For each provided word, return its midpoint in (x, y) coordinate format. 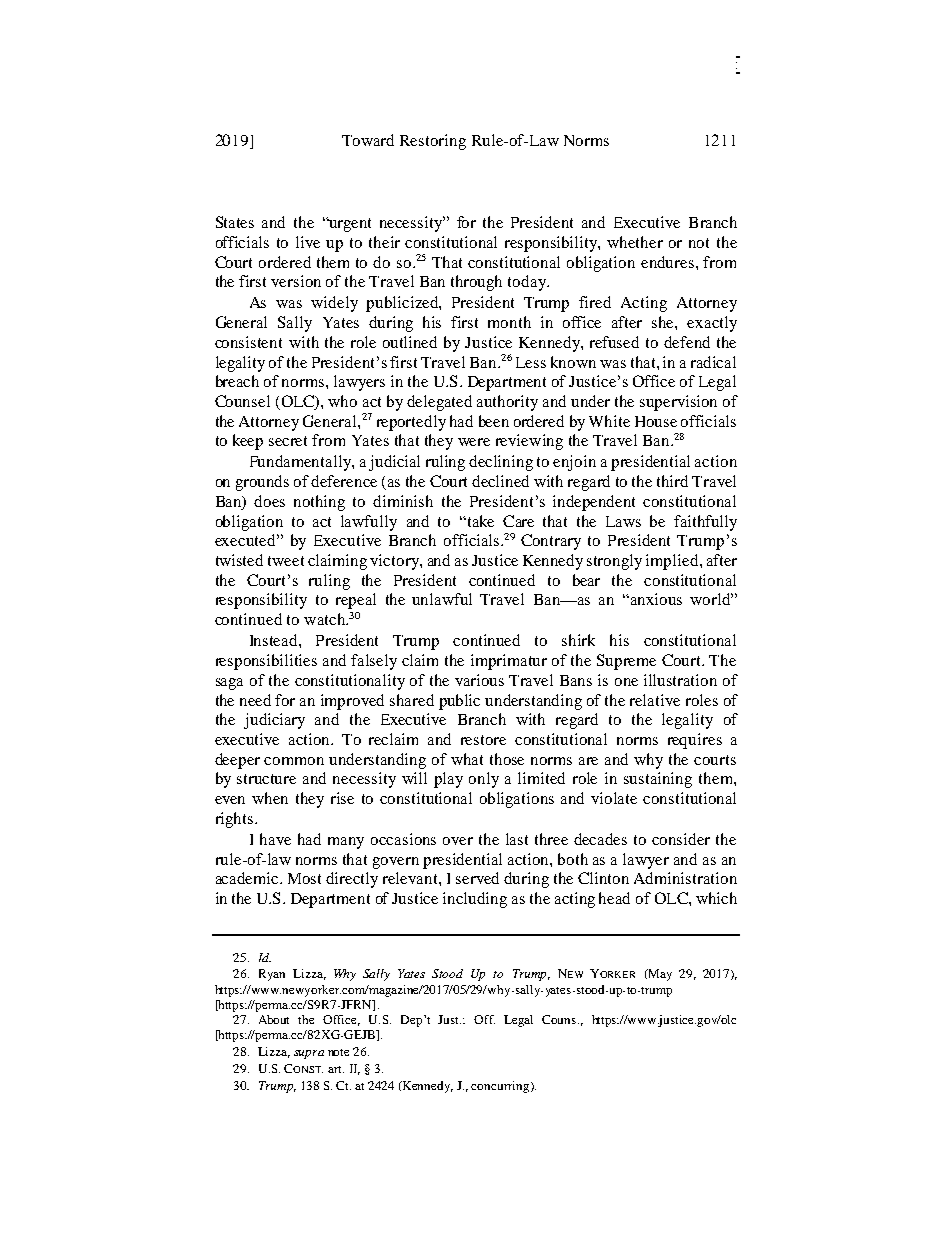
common (294, 761)
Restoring (433, 142)
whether (635, 242)
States (235, 222)
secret (288, 441)
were (474, 442)
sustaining (658, 780)
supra (309, 1054)
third (672, 481)
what (467, 759)
